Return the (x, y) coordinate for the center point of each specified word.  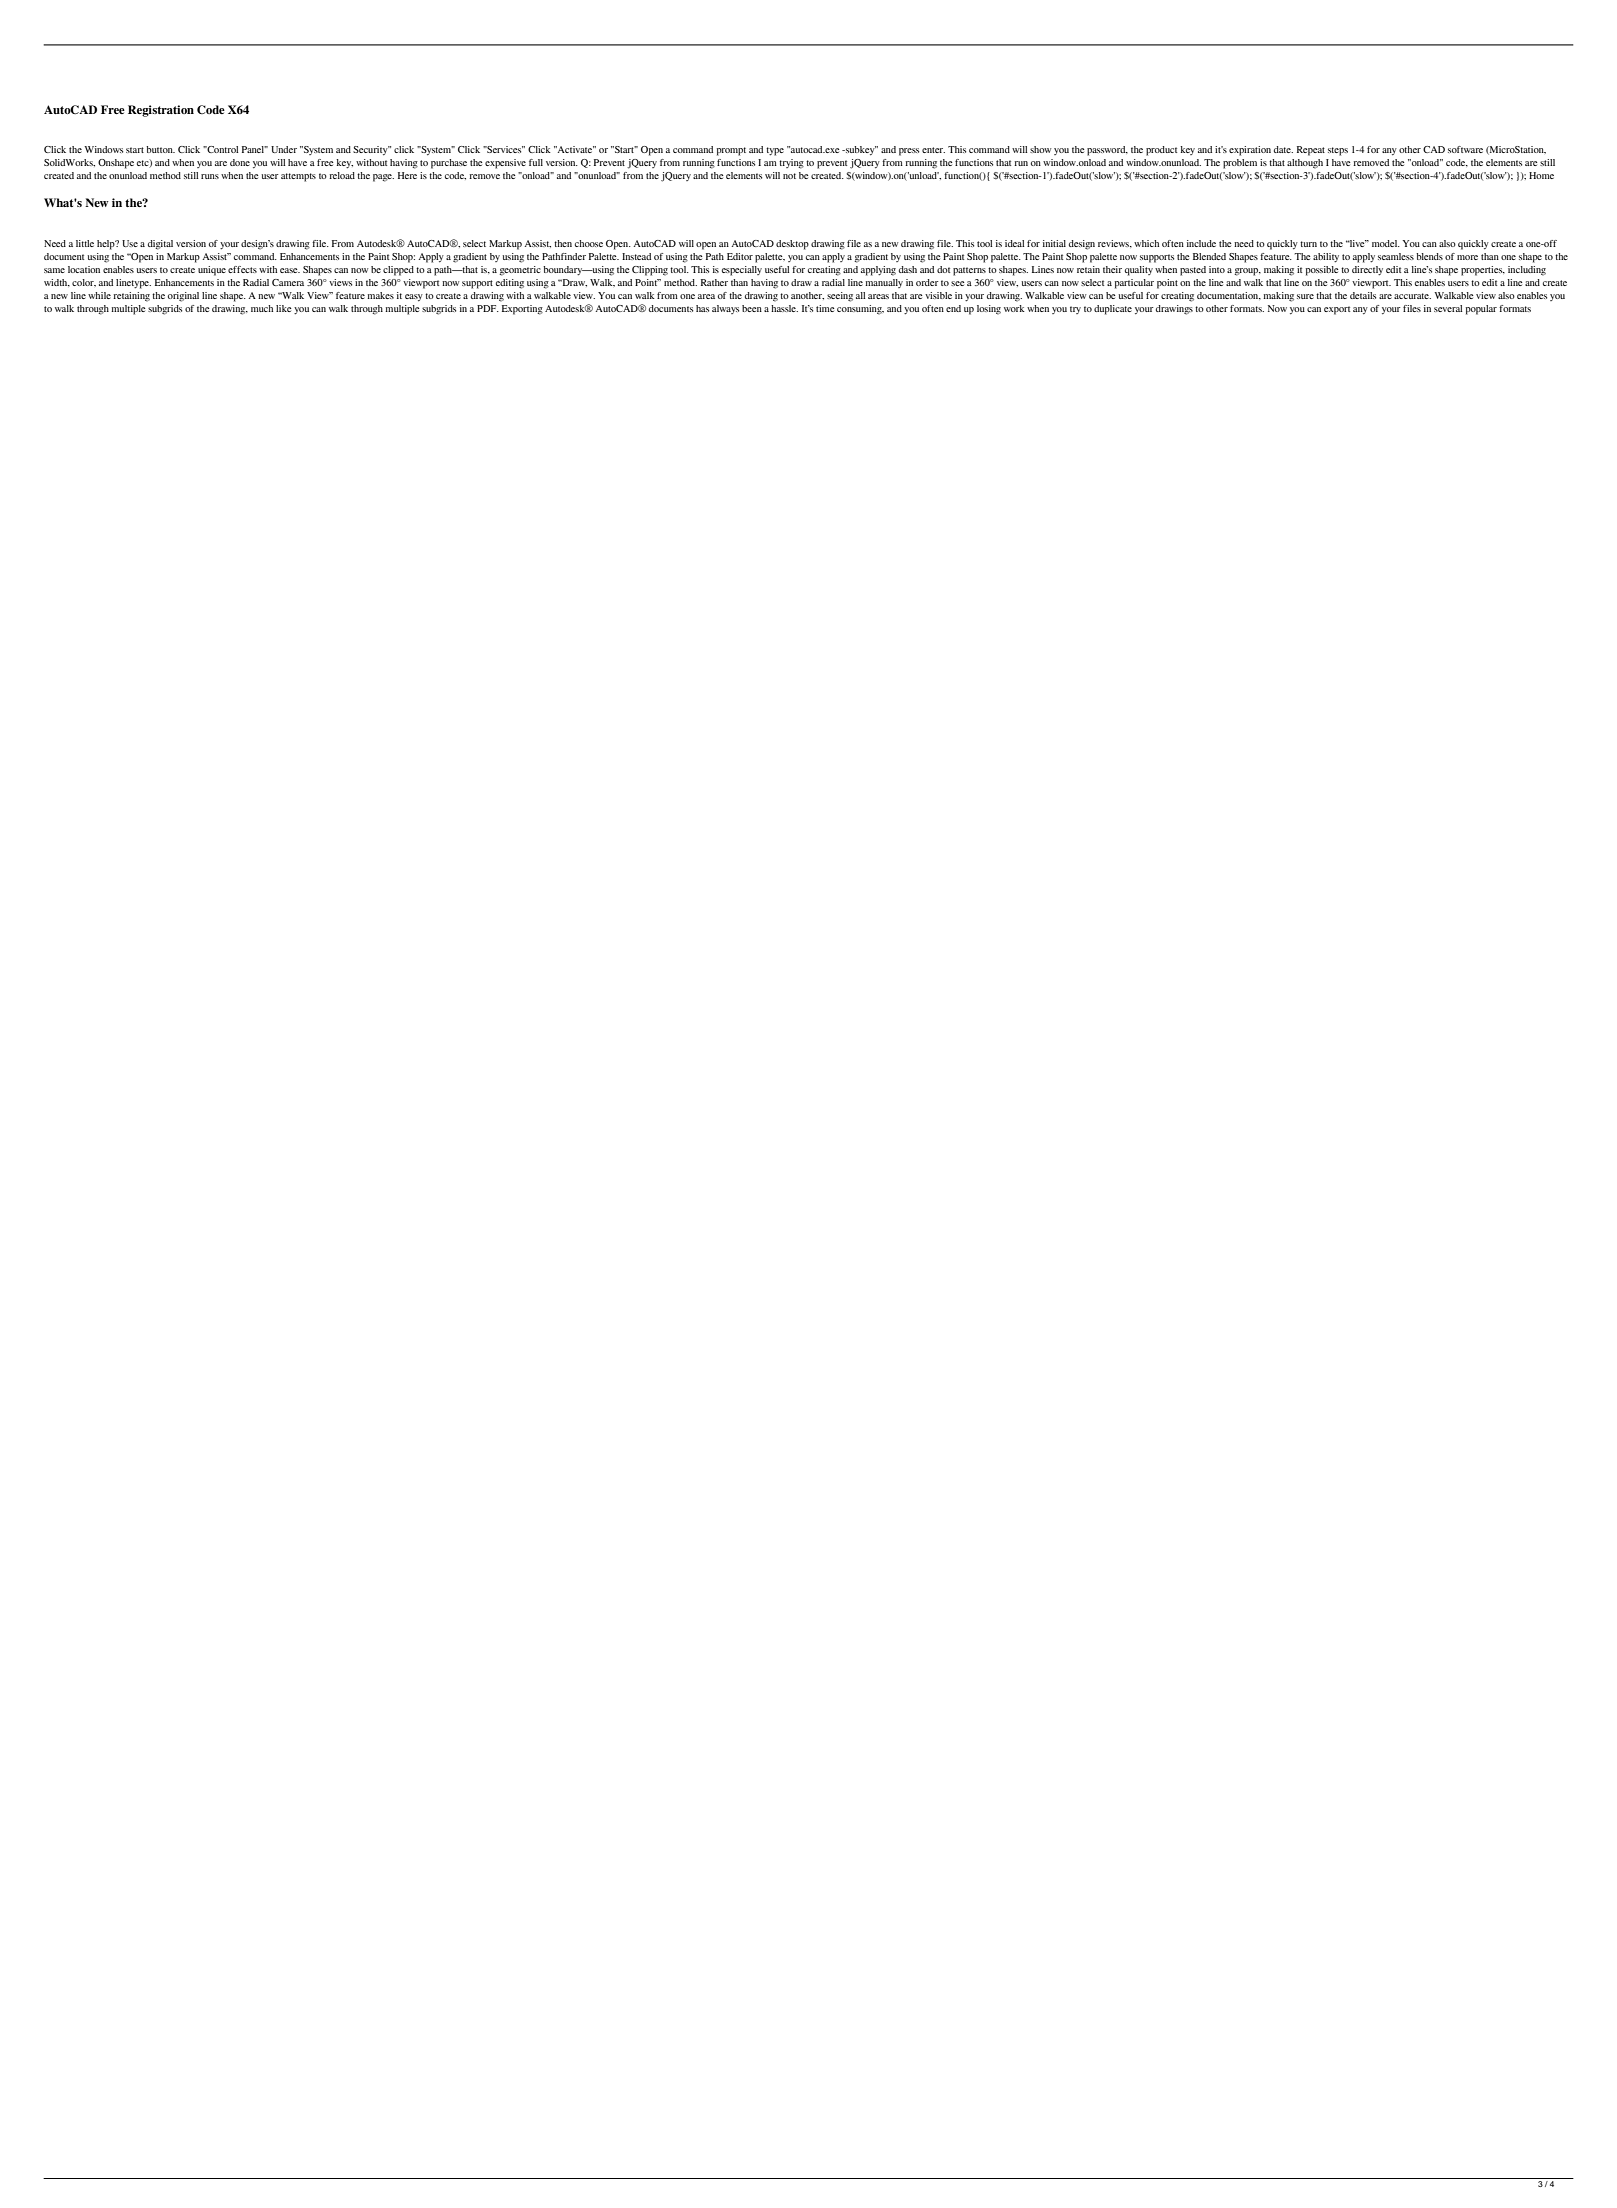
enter (933, 150)
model (1386, 243)
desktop (792, 245)
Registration (161, 111)
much (262, 308)
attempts (298, 177)
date (1283, 149)
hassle (784, 308)
